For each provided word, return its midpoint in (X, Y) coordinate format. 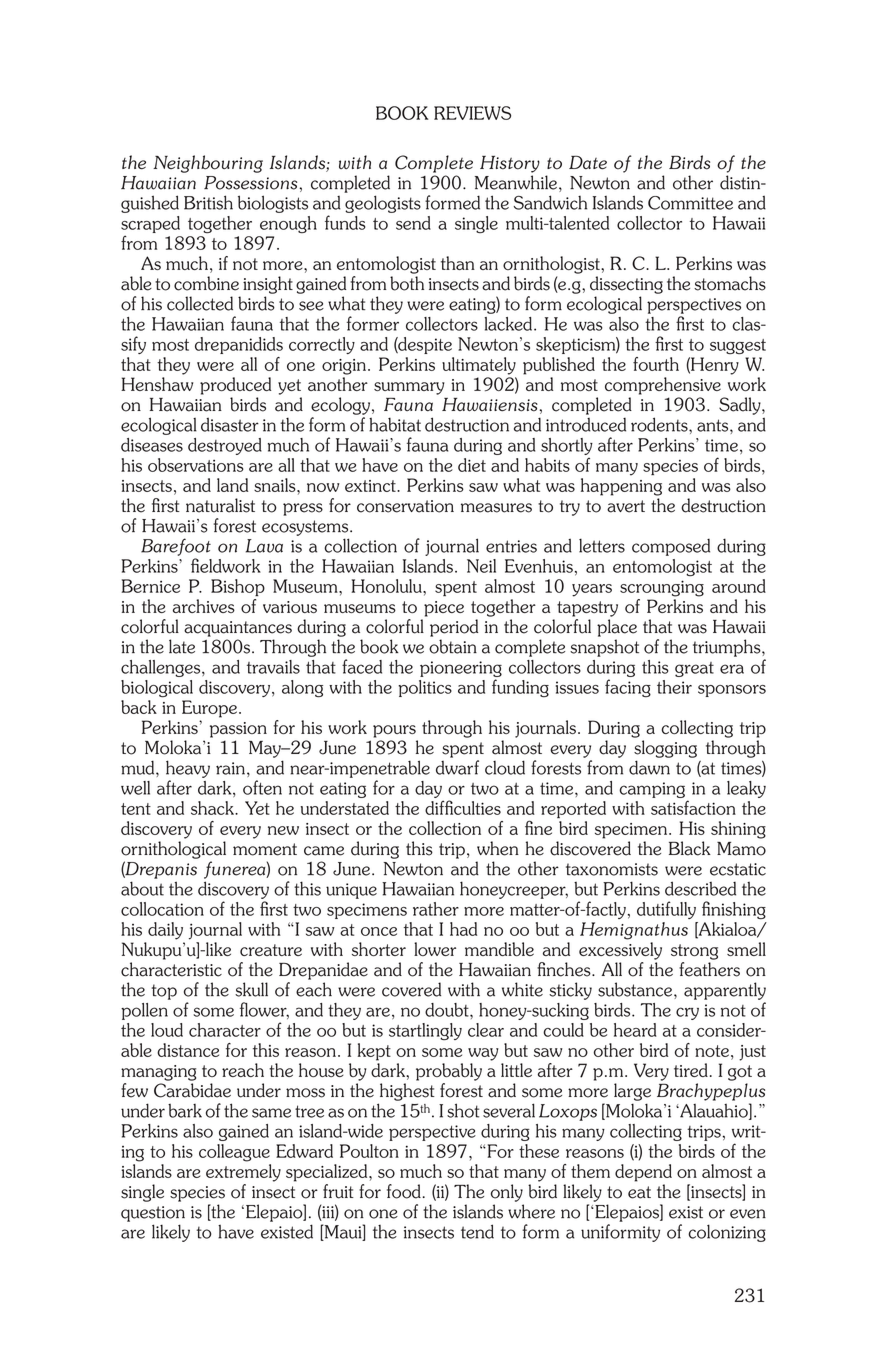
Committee (690, 203)
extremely (243, 1173)
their (674, 687)
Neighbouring (208, 164)
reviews (472, 113)
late (182, 646)
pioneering (461, 669)
